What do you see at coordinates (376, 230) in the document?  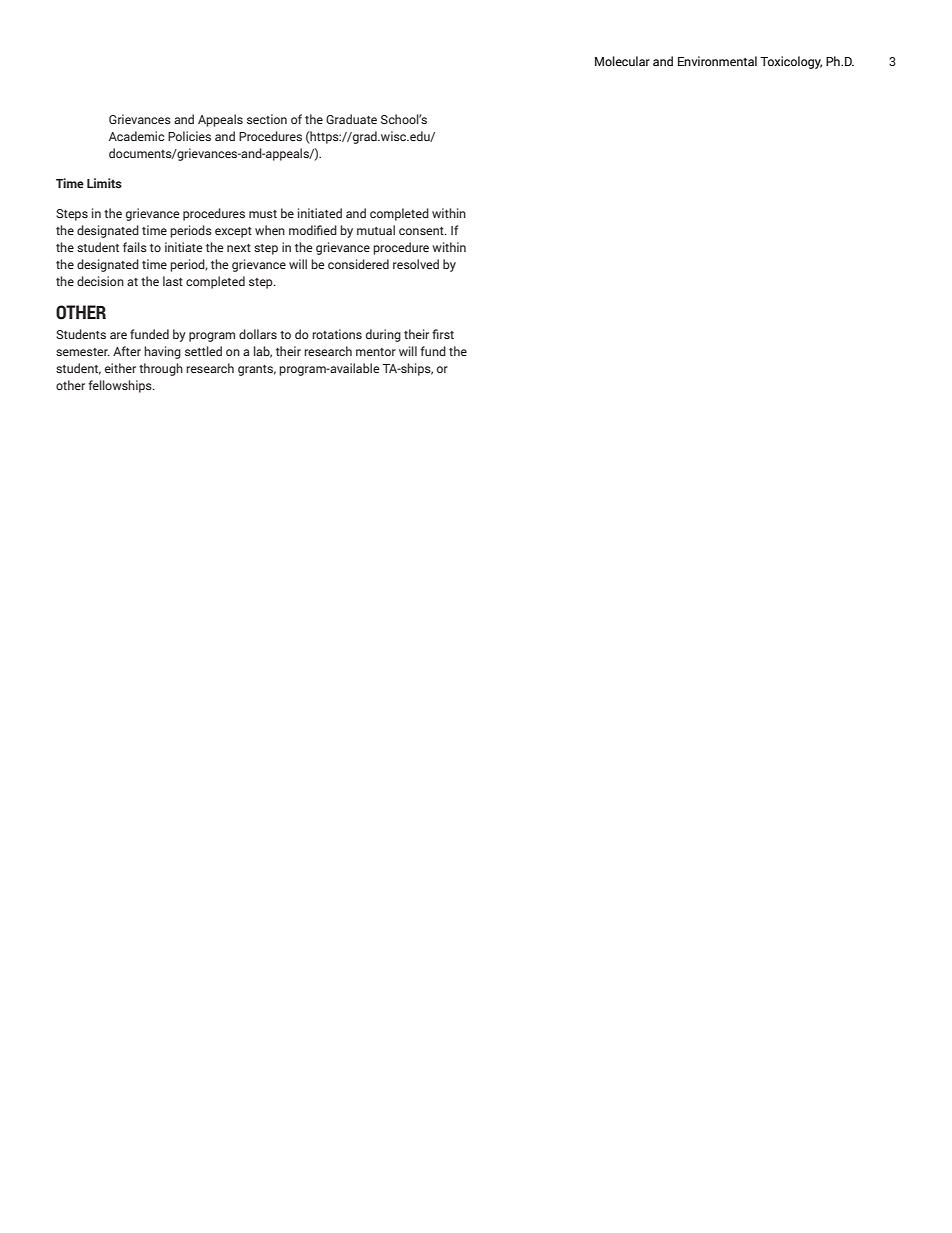 I see `mutual` at bounding box center [376, 230].
